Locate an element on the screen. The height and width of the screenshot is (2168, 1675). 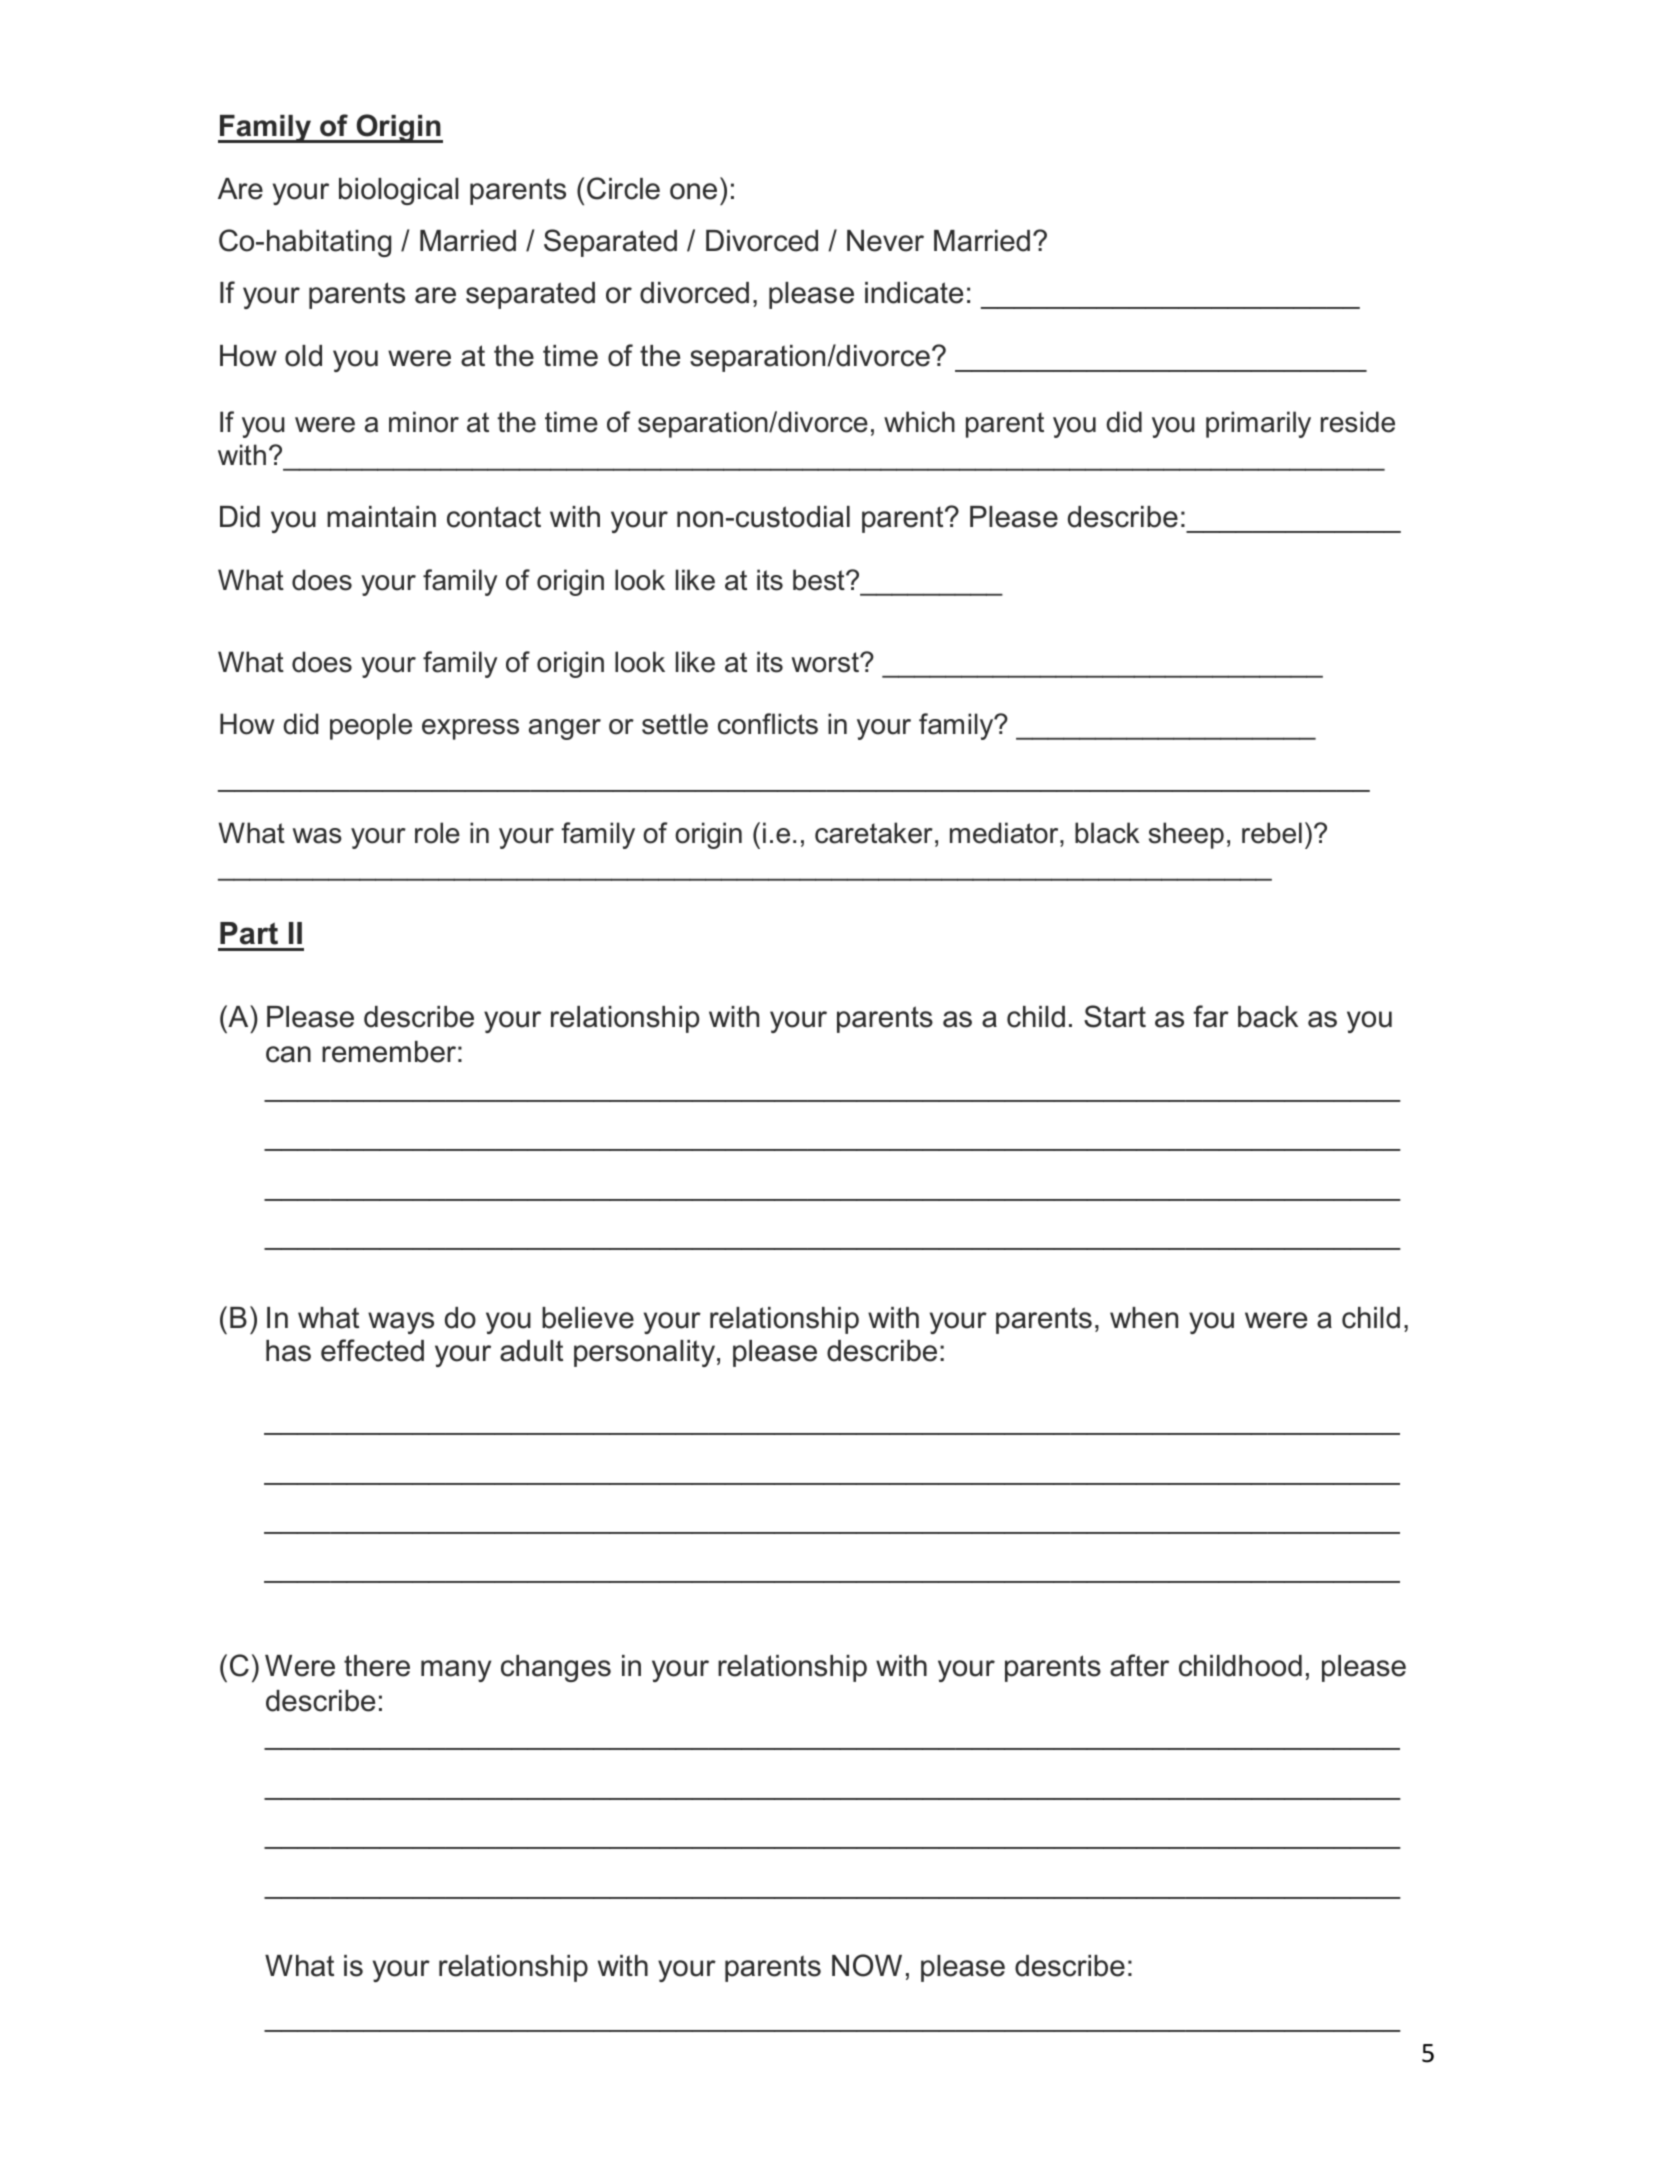
sheep is located at coordinates (1186, 835).
